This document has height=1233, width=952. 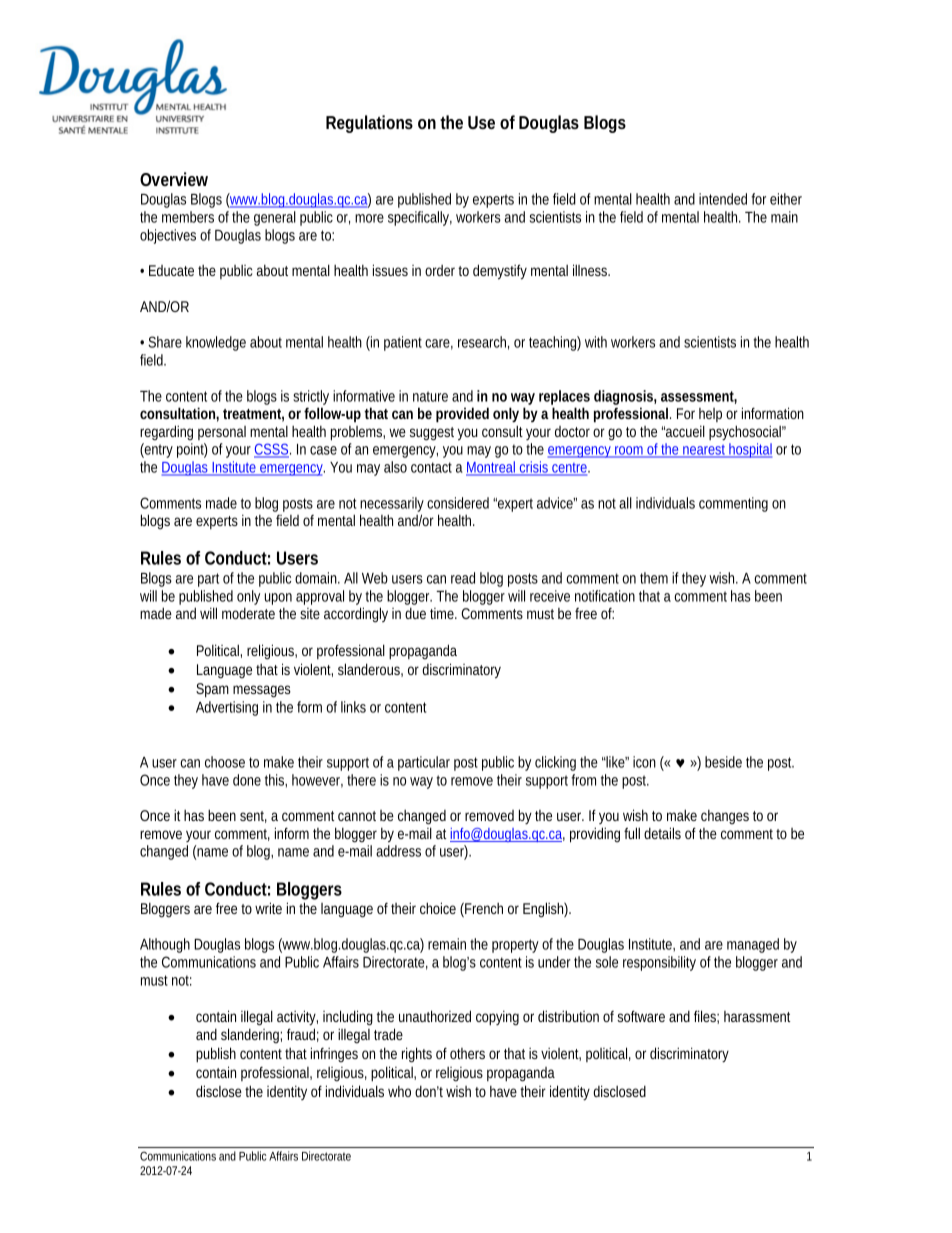 What do you see at coordinates (699, 397) in the document?
I see `assessment` at bounding box center [699, 397].
